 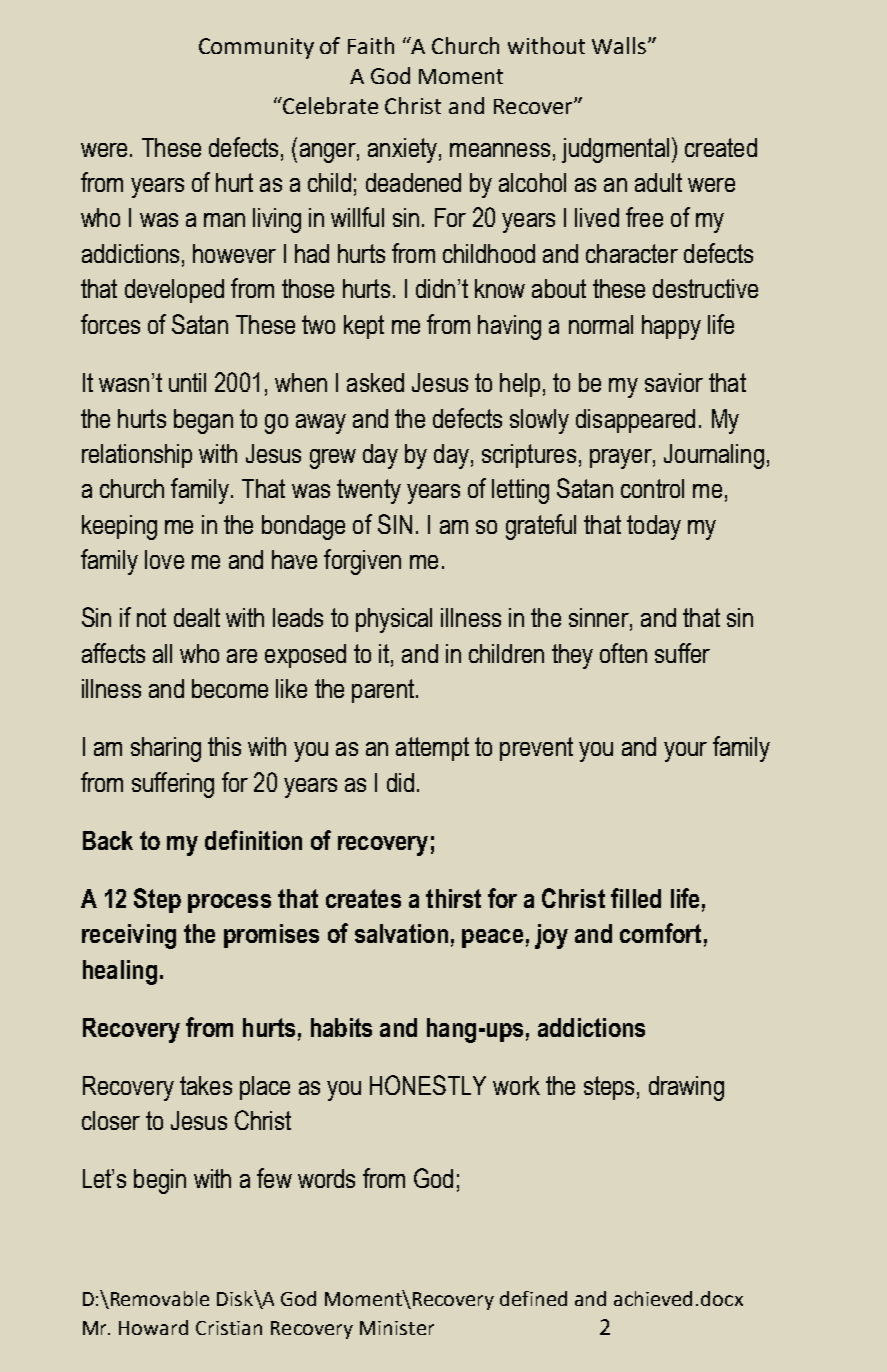 I want to click on Howard, so click(x=153, y=1327).
